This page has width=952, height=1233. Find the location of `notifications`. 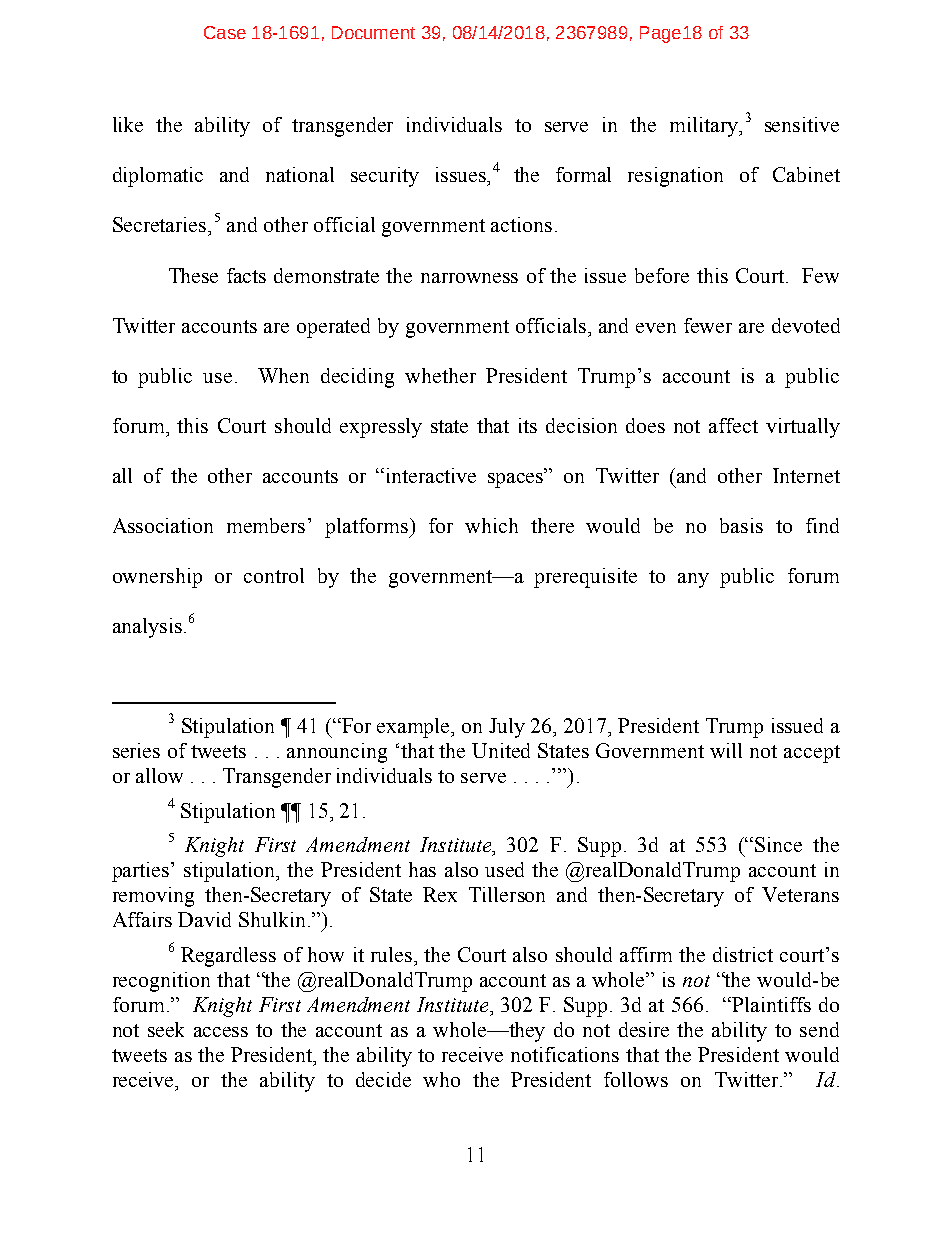

notifications is located at coordinates (565, 1054).
